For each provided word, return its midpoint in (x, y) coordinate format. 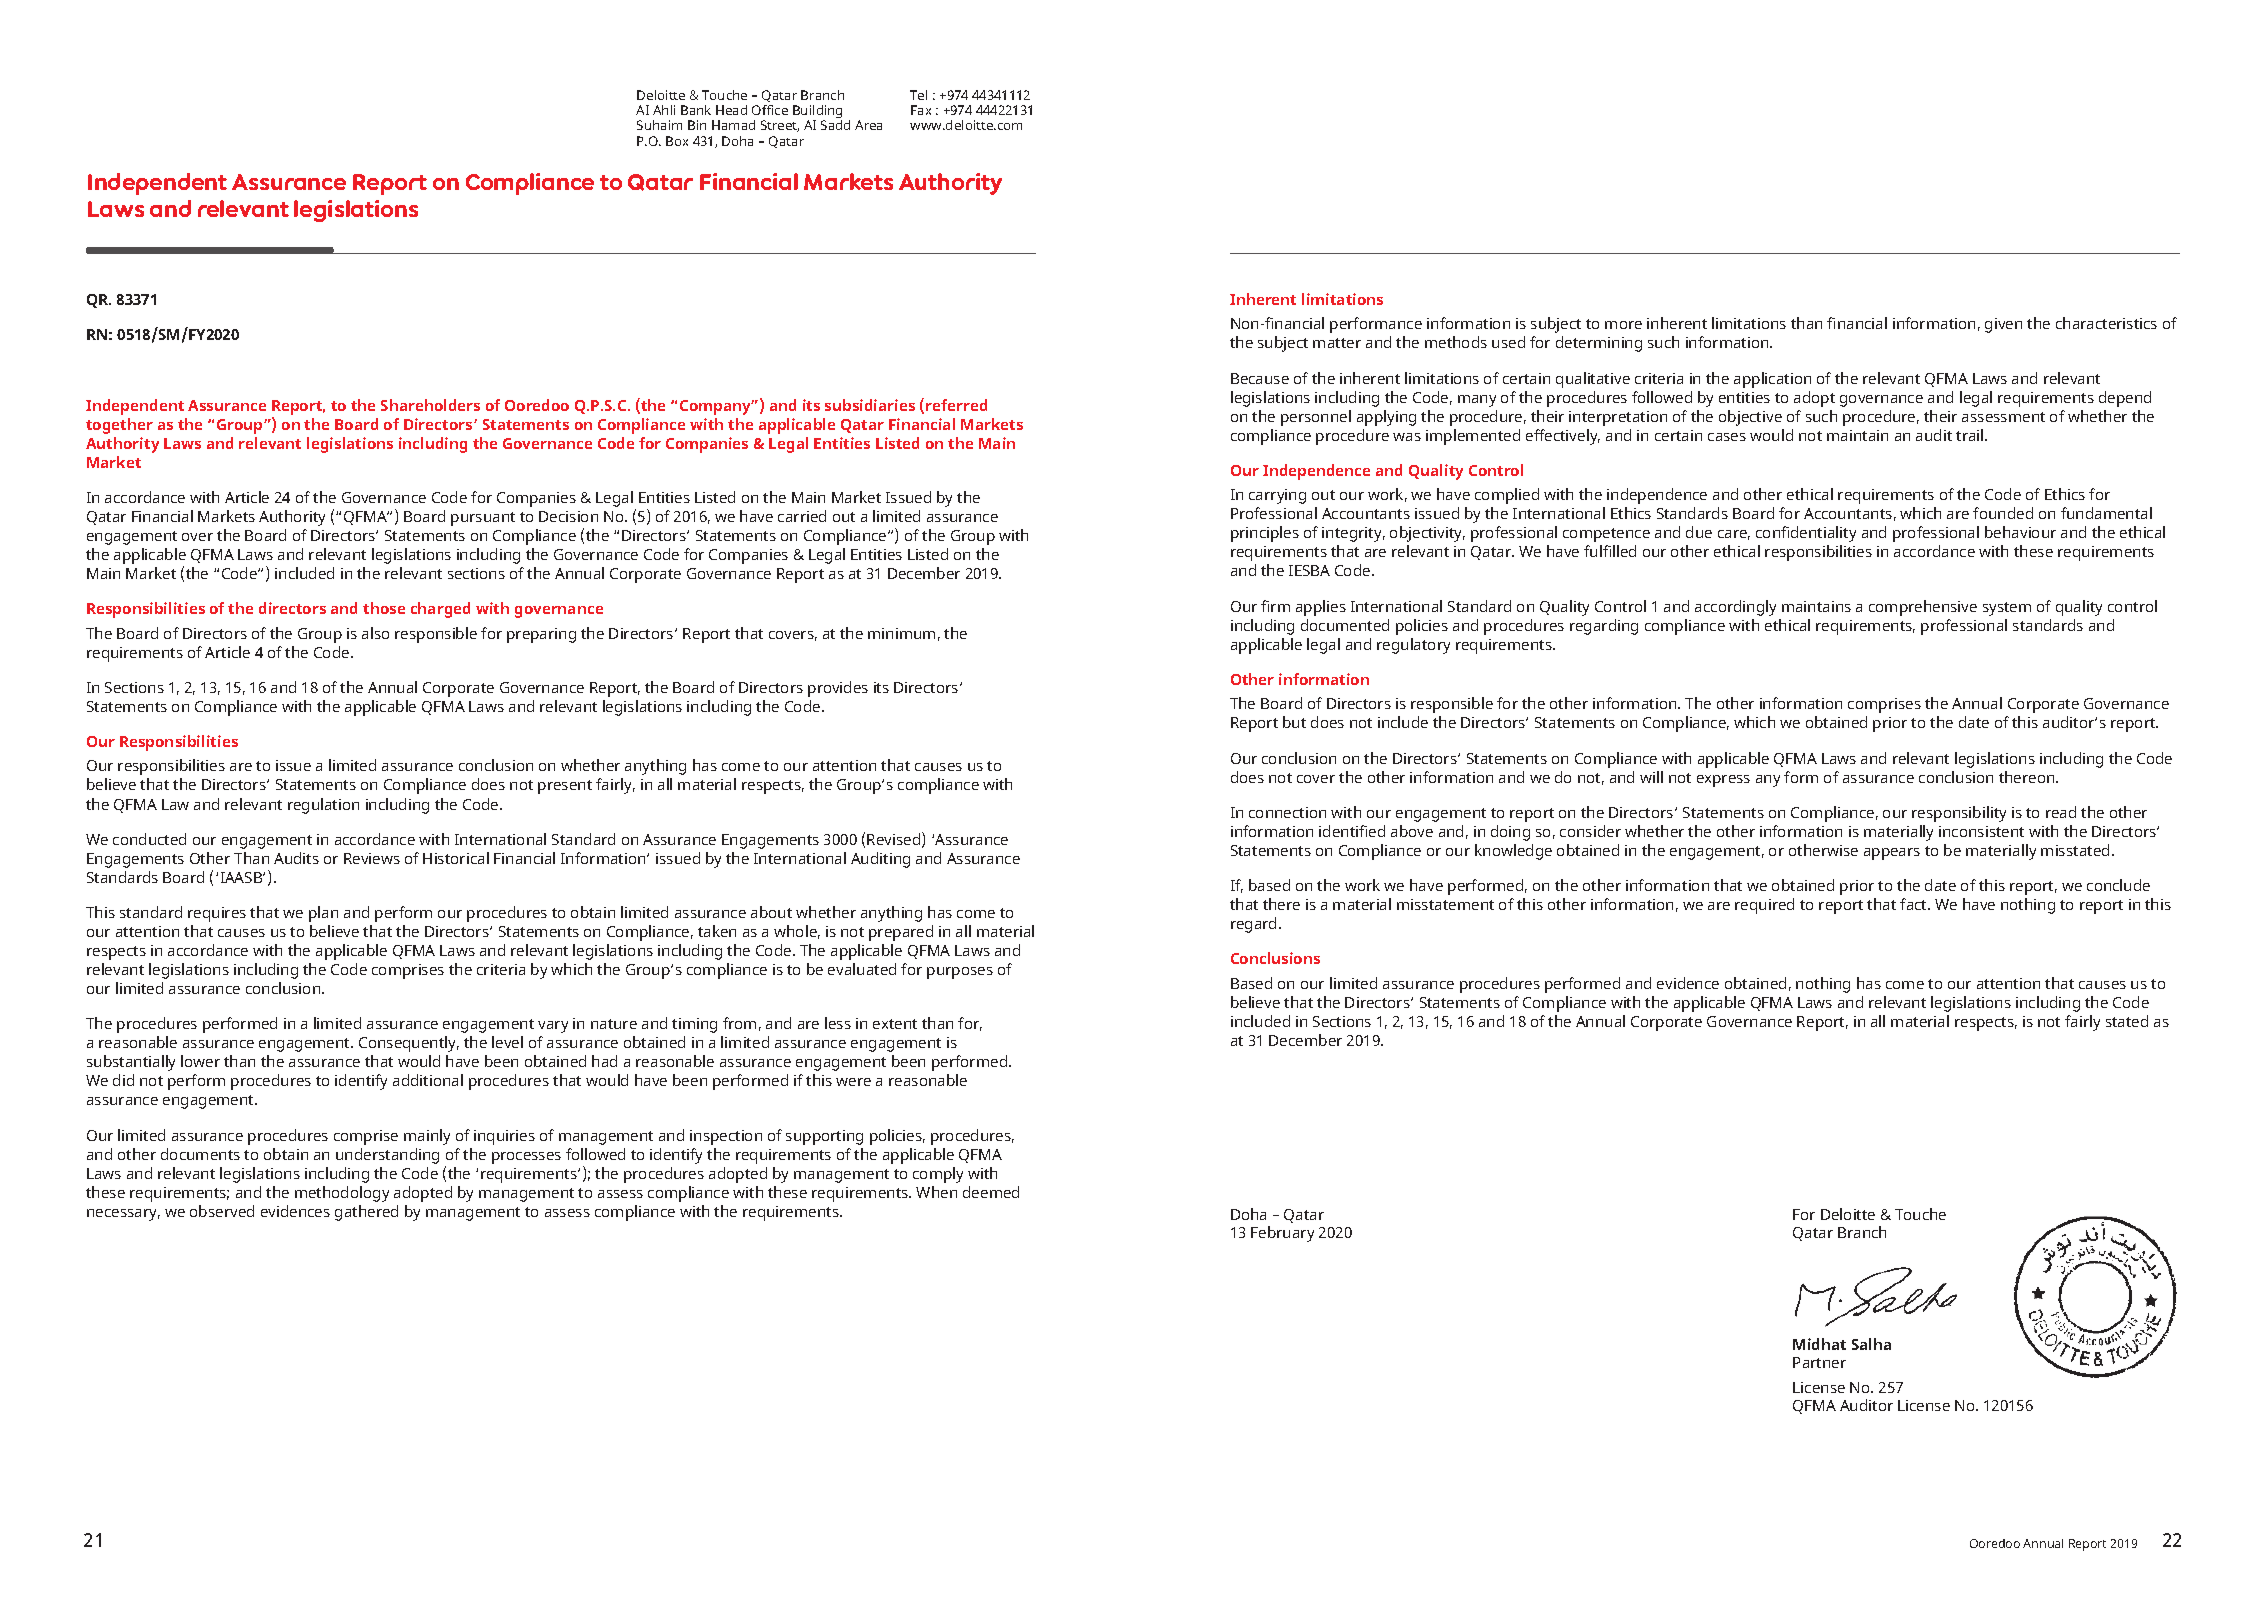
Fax (921, 110)
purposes (960, 973)
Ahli (664, 110)
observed (222, 1211)
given (2003, 325)
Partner (1819, 1362)
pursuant (483, 519)
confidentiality (1806, 534)
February (1282, 1234)
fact (1915, 904)
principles (1265, 534)
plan (323, 914)
